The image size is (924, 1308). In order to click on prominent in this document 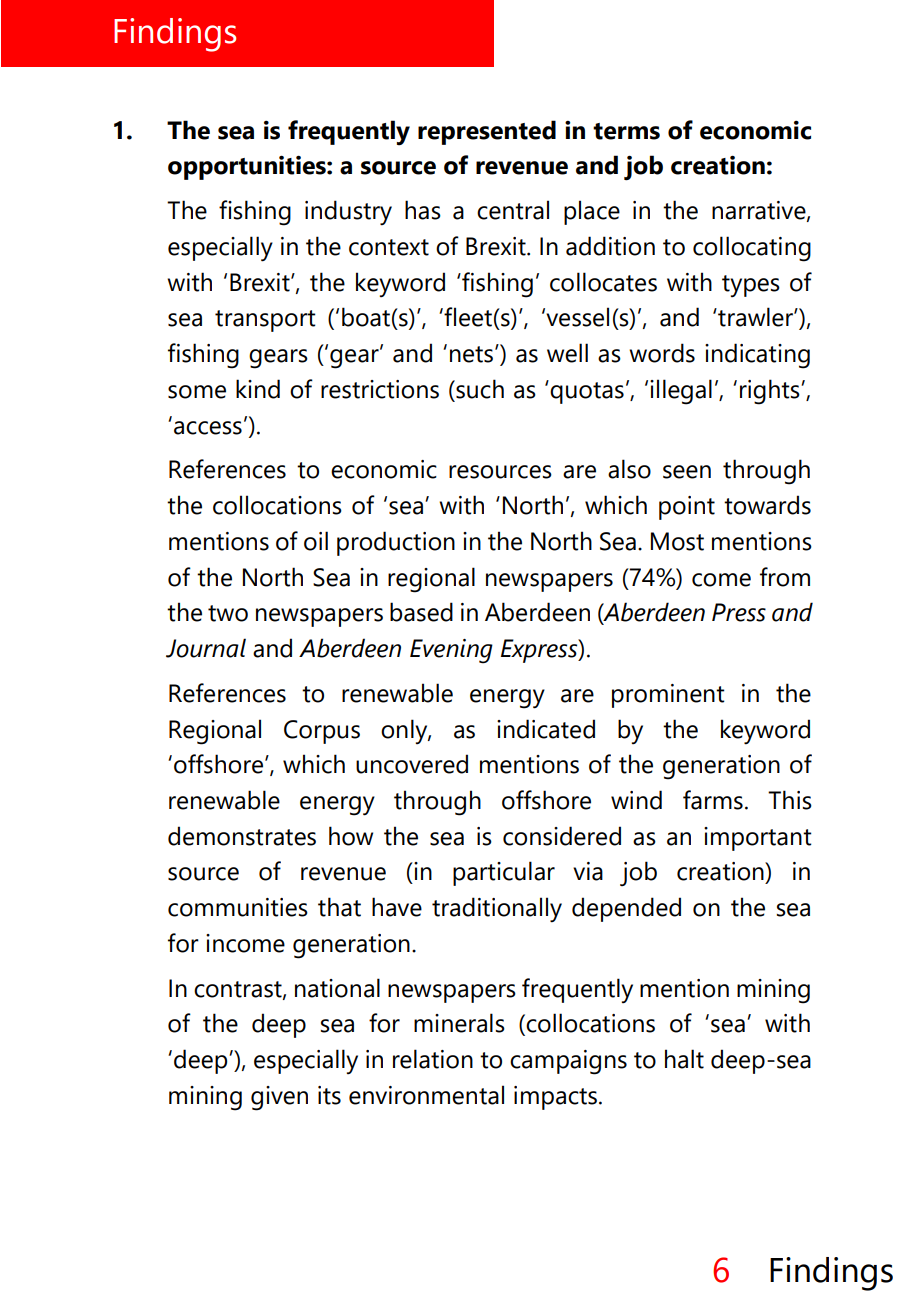, I will do `click(668, 696)`.
